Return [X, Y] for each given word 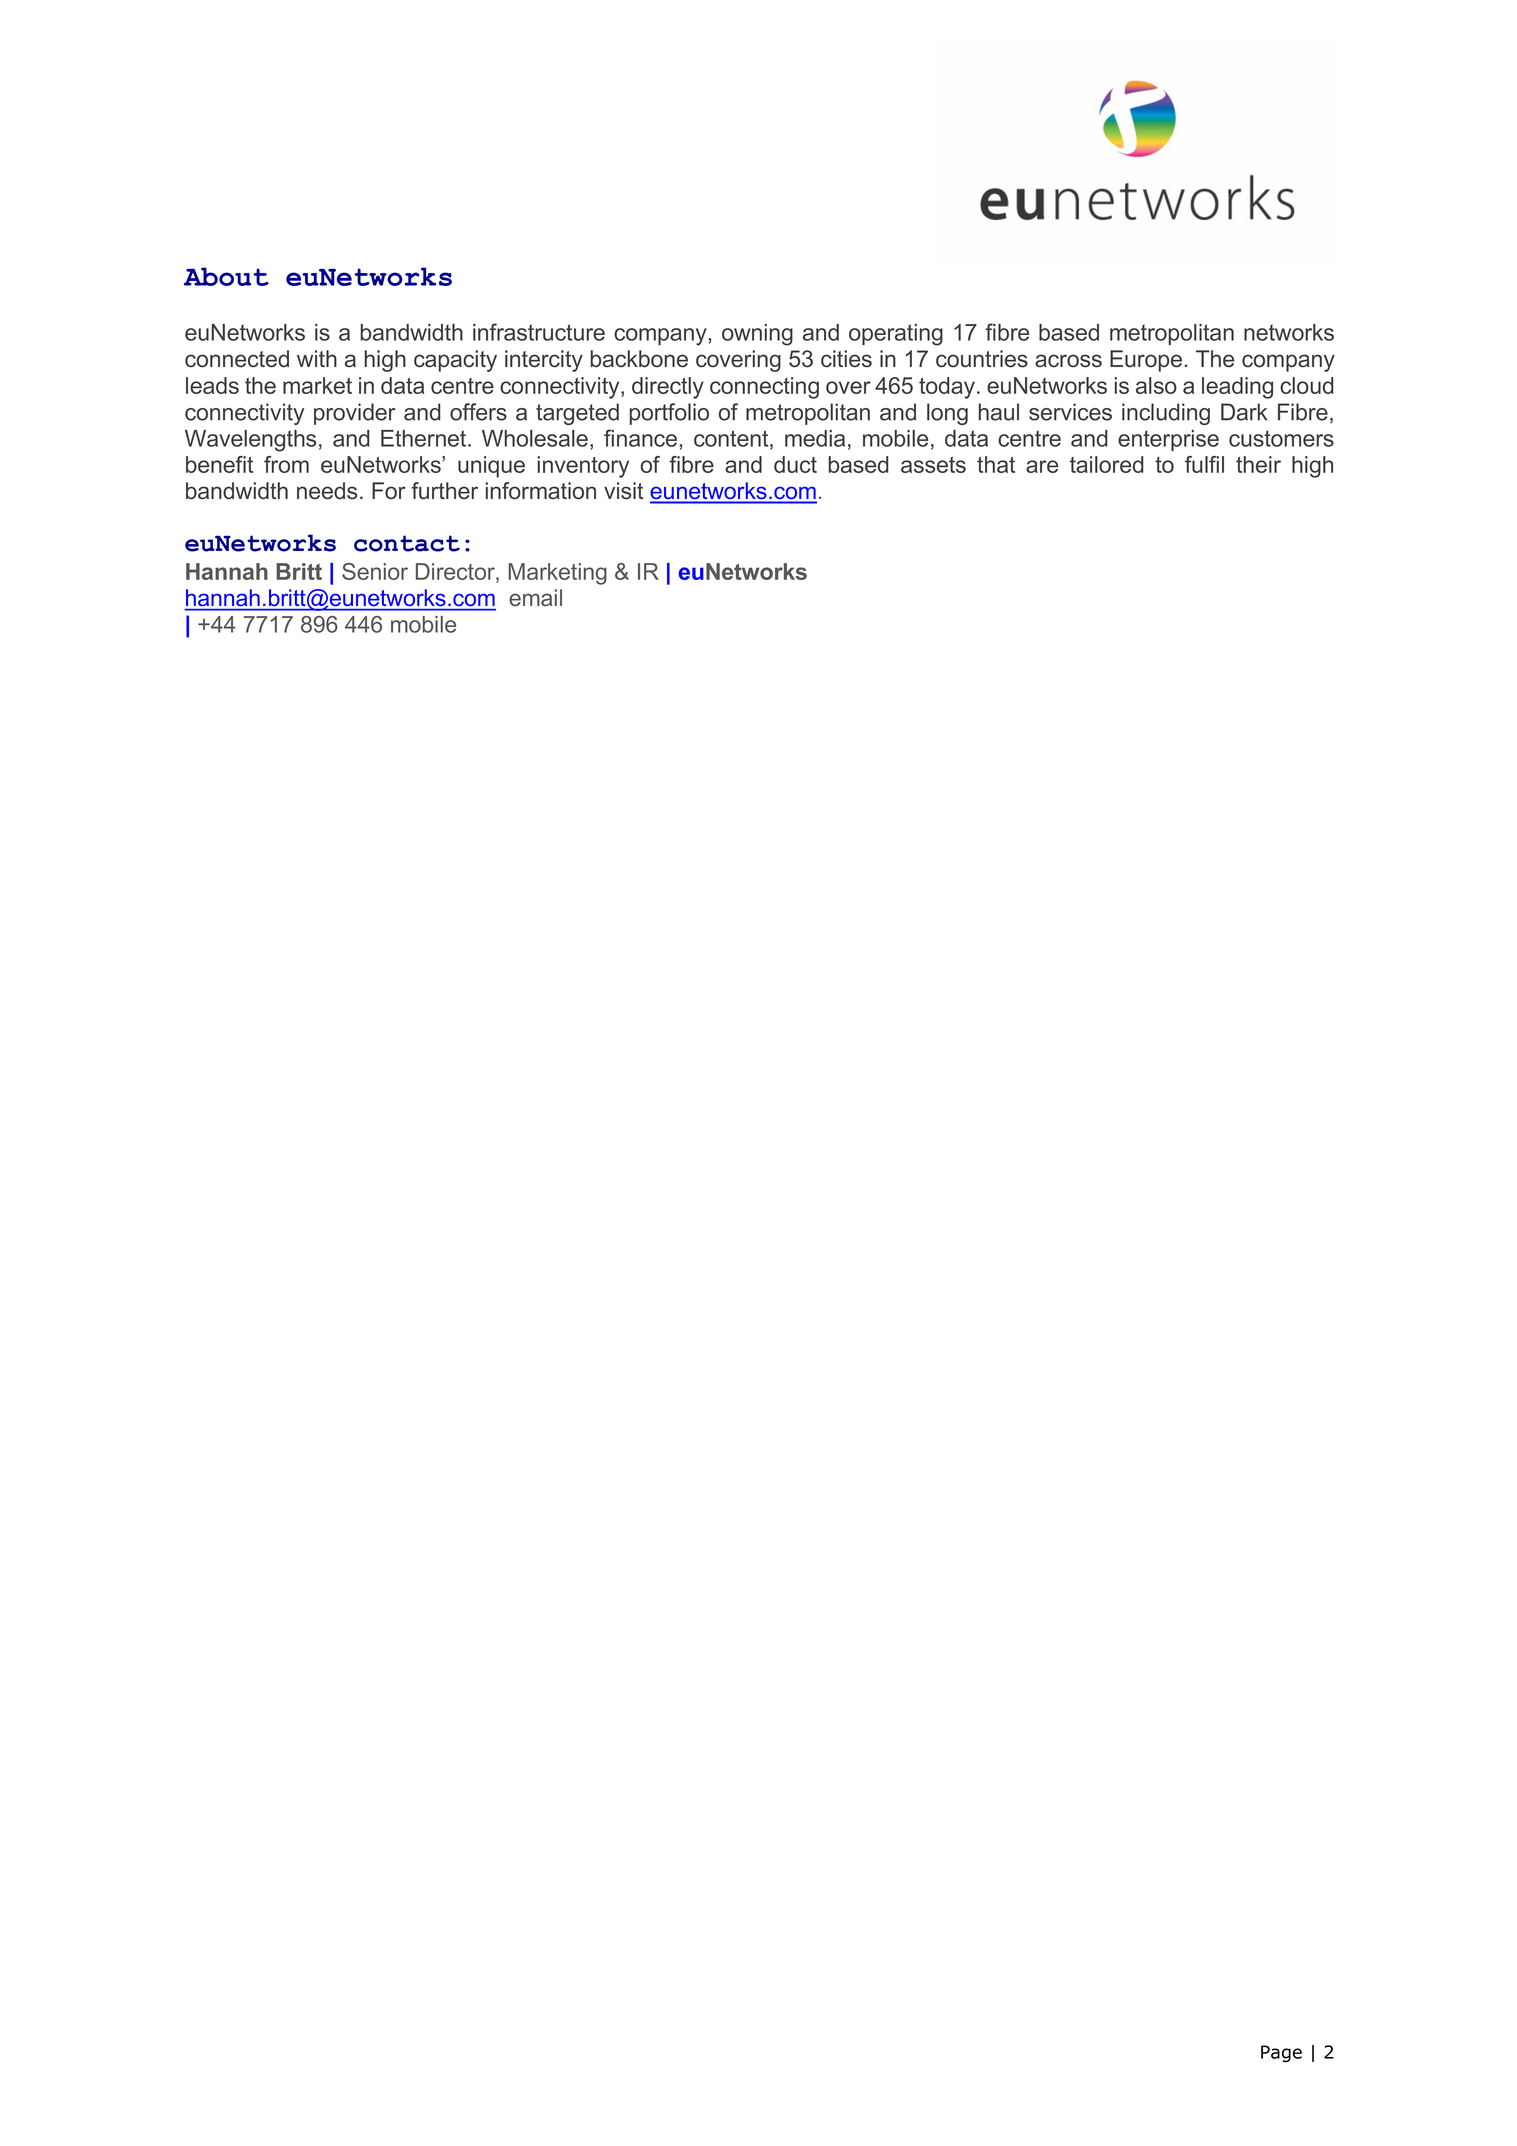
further [444, 491]
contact [407, 543]
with [317, 358]
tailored [1107, 464]
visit [623, 491]
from [286, 464]
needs [327, 491]
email [535, 597]
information [541, 491]
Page [1281, 2053]
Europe [1146, 361]
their [1258, 464]
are [1042, 466]
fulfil [1204, 464]
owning [757, 335]
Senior [375, 571]
